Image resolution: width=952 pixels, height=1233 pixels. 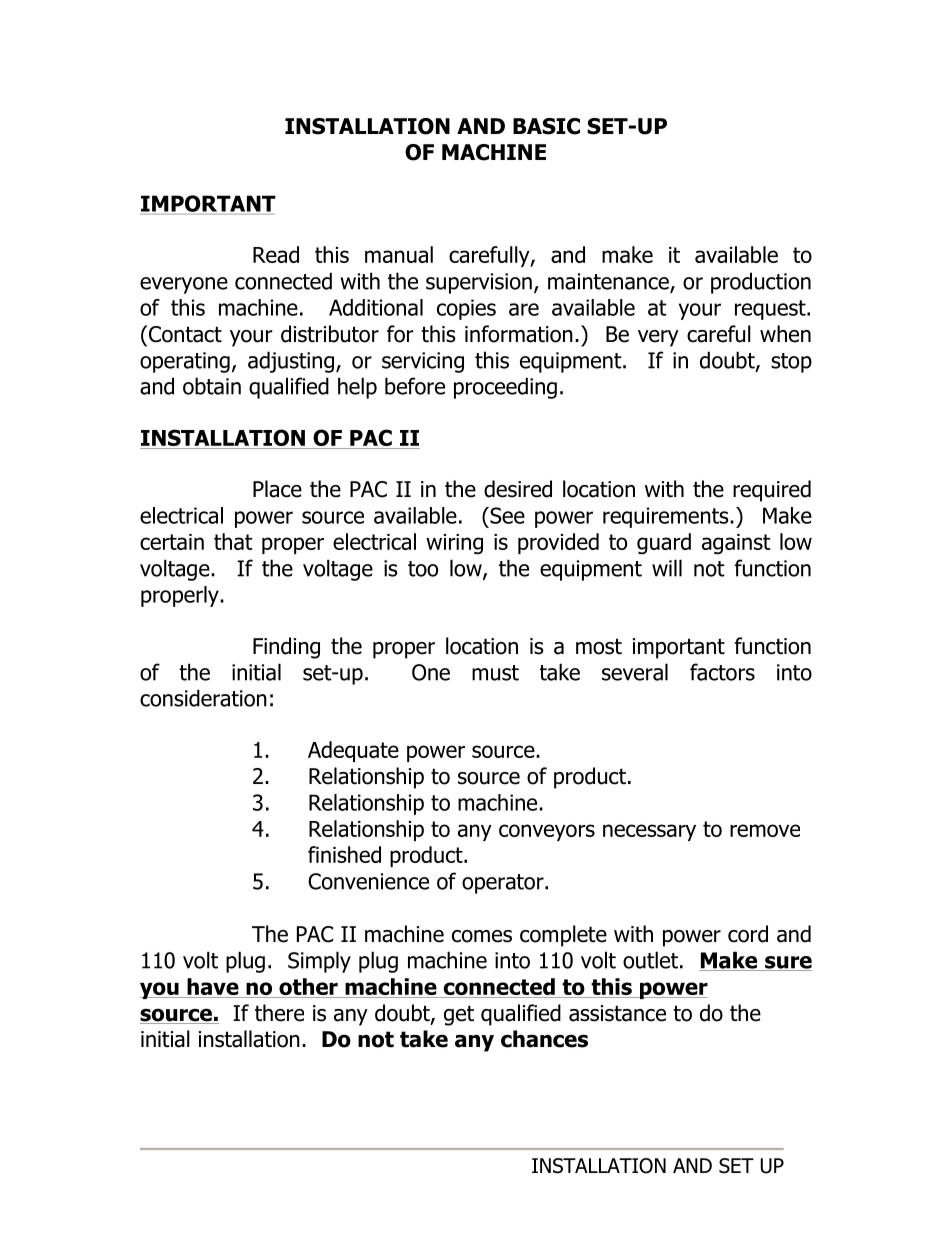 I want to click on obtain, so click(x=212, y=386).
